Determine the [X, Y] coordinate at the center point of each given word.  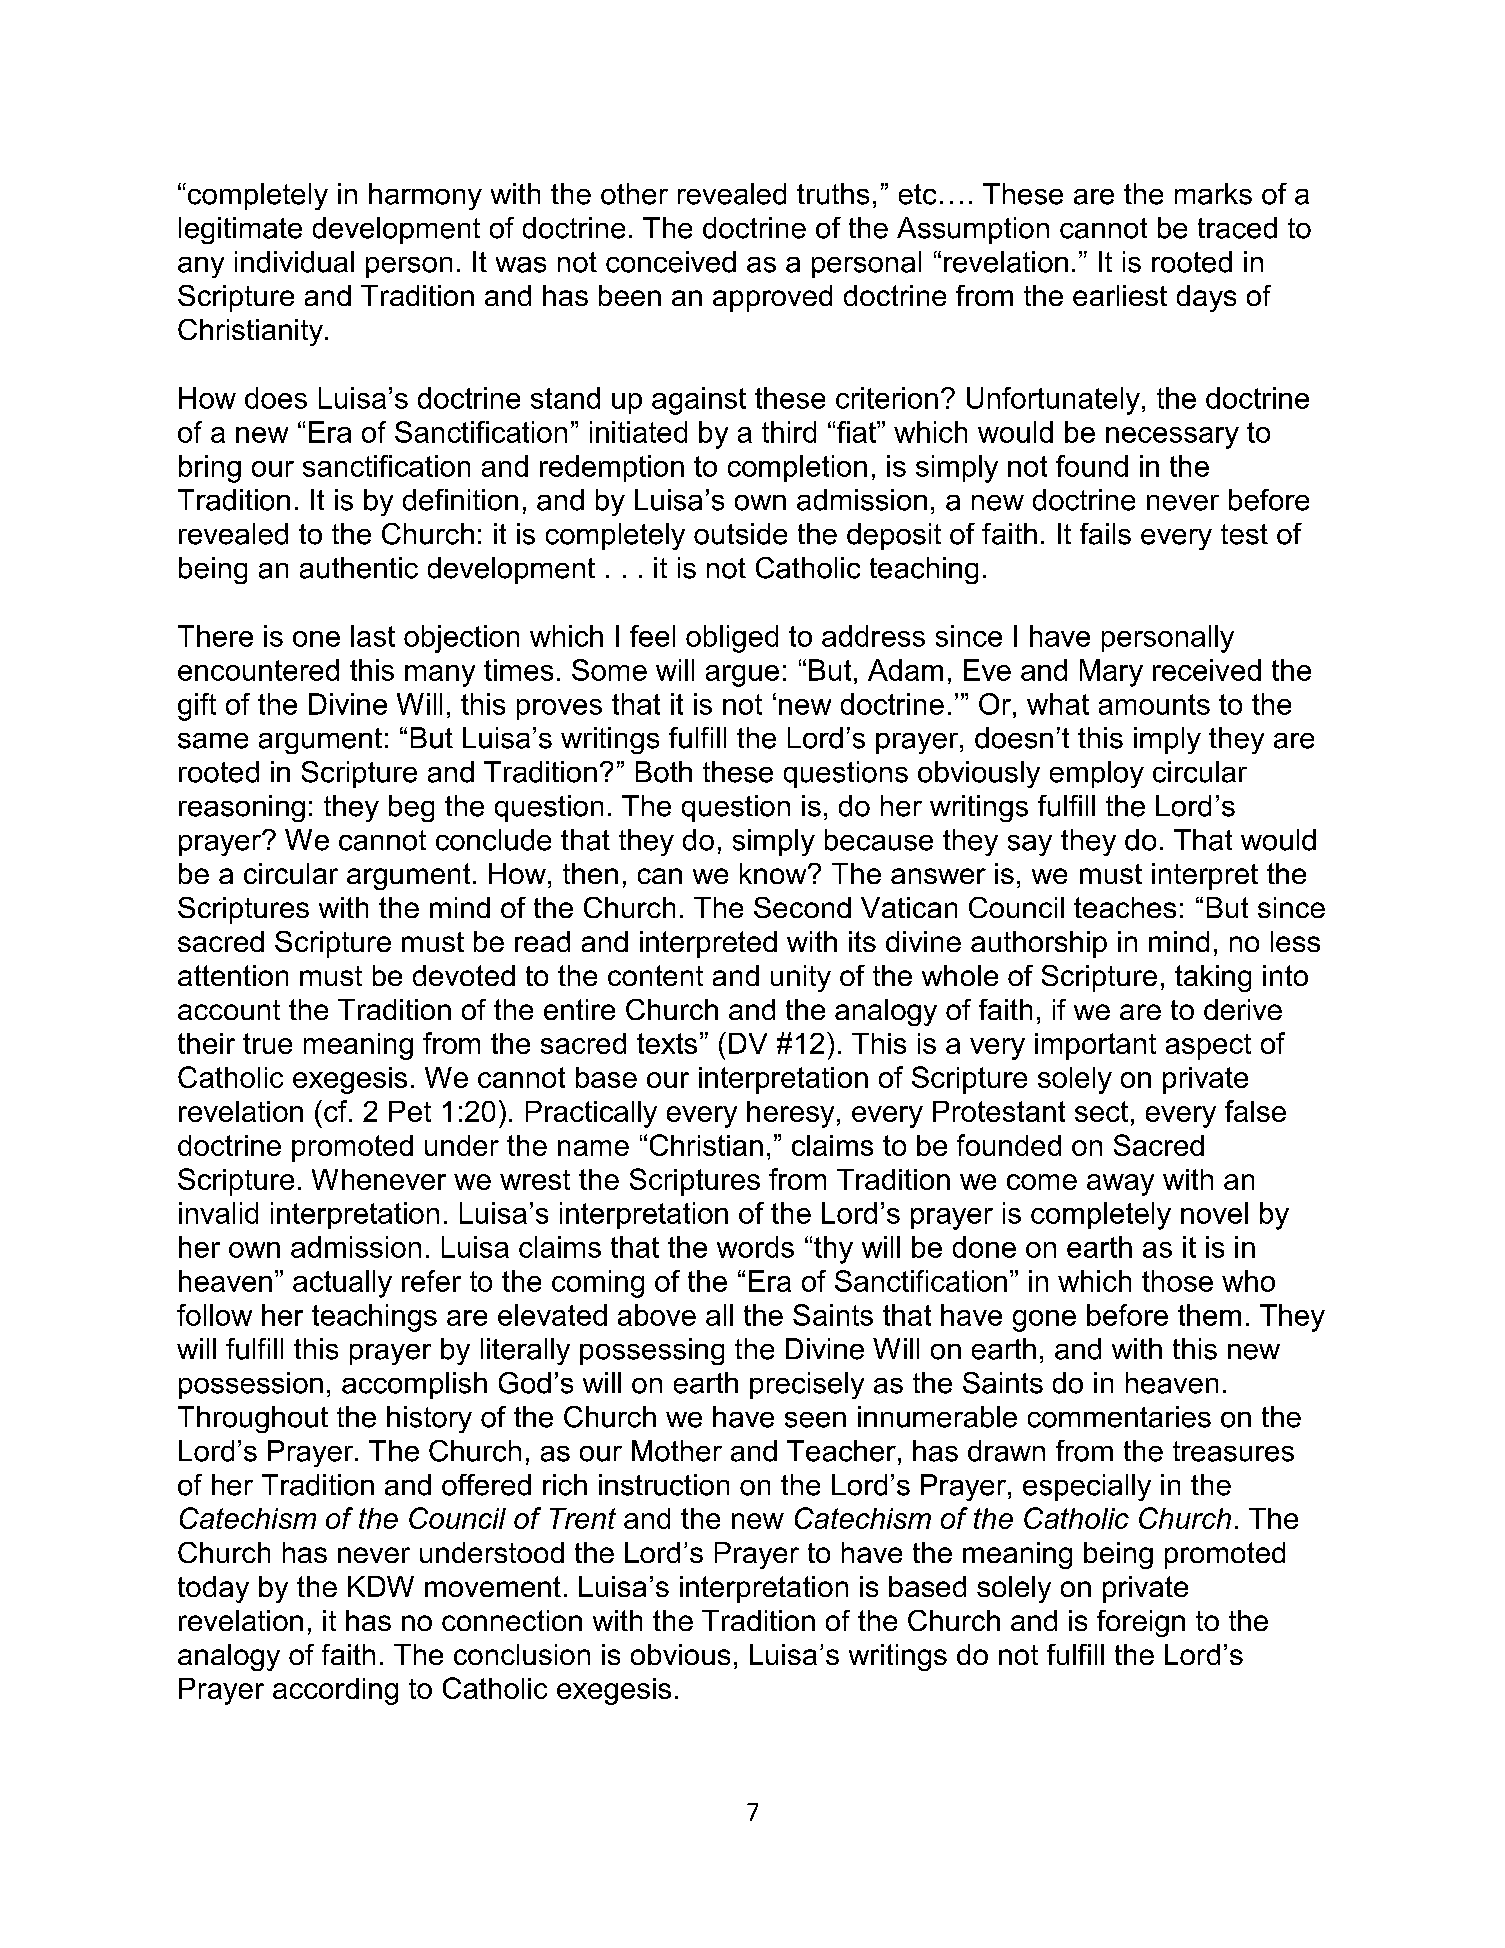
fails [1105, 534]
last [373, 636]
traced [1237, 228]
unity [801, 978]
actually [342, 1284]
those [1177, 1281]
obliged [732, 639]
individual [294, 262]
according [335, 1691]
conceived [671, 262]
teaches [1125, 907]
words [755, 1247]
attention [233, 975]
